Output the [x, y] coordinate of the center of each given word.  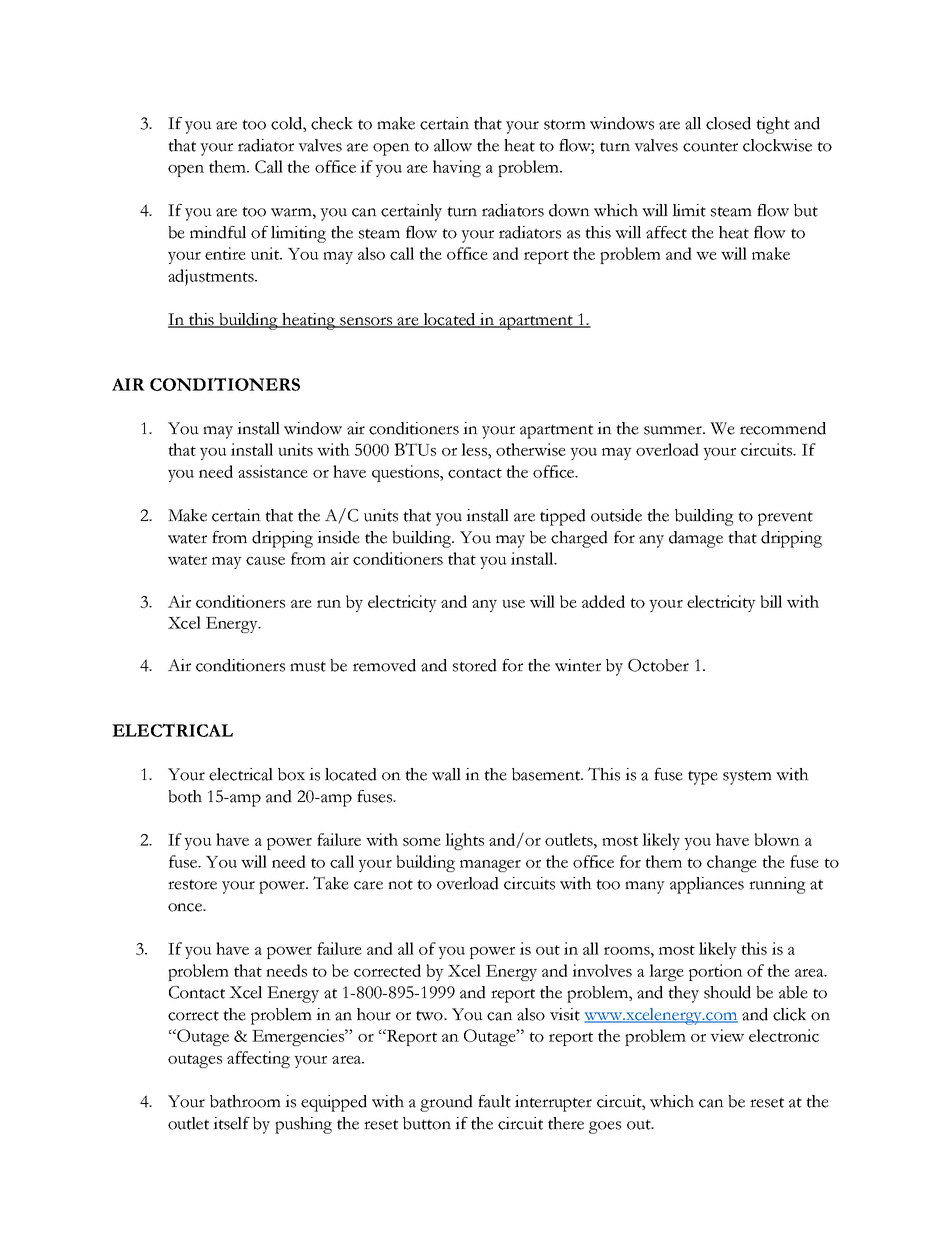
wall [446, 774]
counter [710, 147]
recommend [783, 428]
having [457, 168]
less [475, 449]
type [703, 777]
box [291, 774]
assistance [273, 471]
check [332, 123]
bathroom [245, 1101]
